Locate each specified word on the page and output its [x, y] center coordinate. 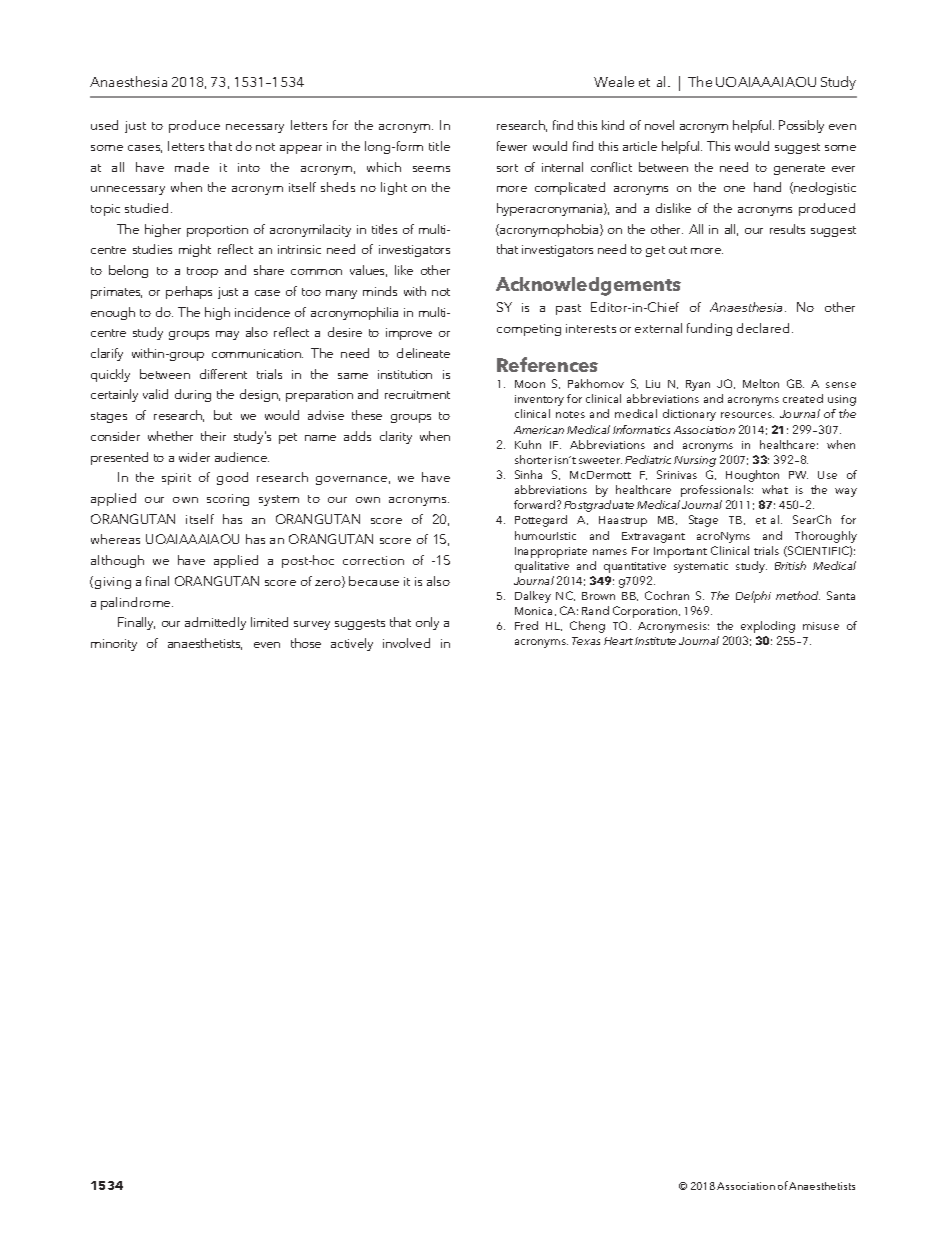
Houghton [752, 476]
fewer [512, 146]
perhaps [189, 292]
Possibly [801, 126]
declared [763, 328]
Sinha [528, 474]
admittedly [215, 623]
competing [529, 330]
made [192, 167]
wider [194, 457]
